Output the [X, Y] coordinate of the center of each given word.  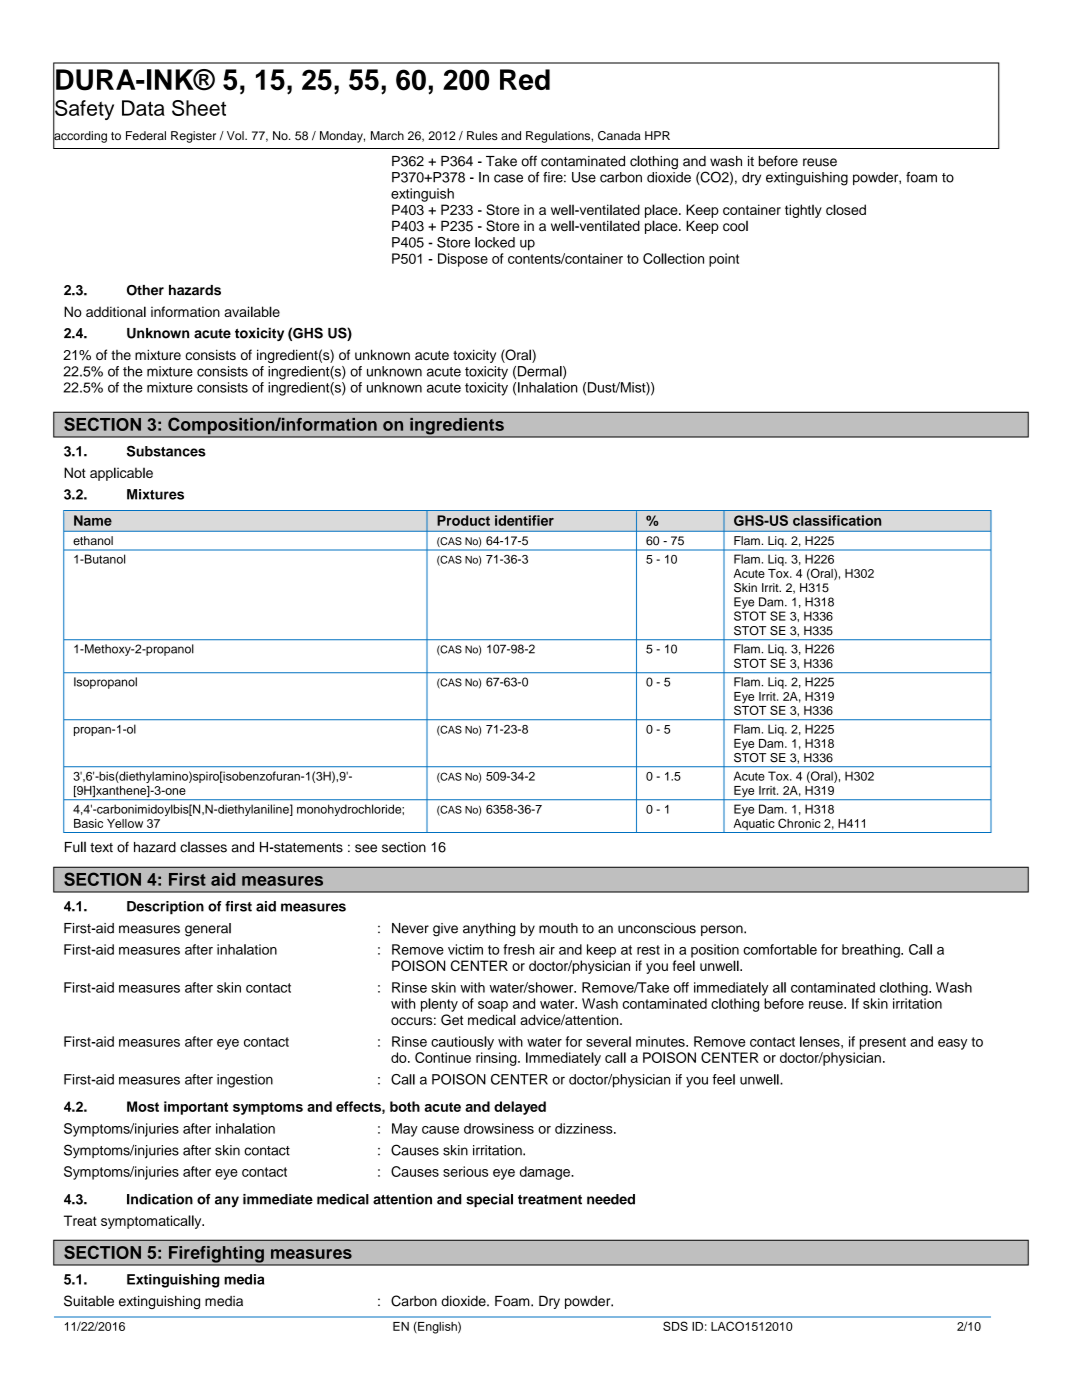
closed [846, 209]
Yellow [125, 823]
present [883, 1043]
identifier [524, 520]
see [366, 848]
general [208, 930]
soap [493, 1006]
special [489, 1200]
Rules [482, 135]
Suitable [89, 1301]
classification [837, 520]
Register [193, 137]
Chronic [799, 823]
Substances [166, 451]
